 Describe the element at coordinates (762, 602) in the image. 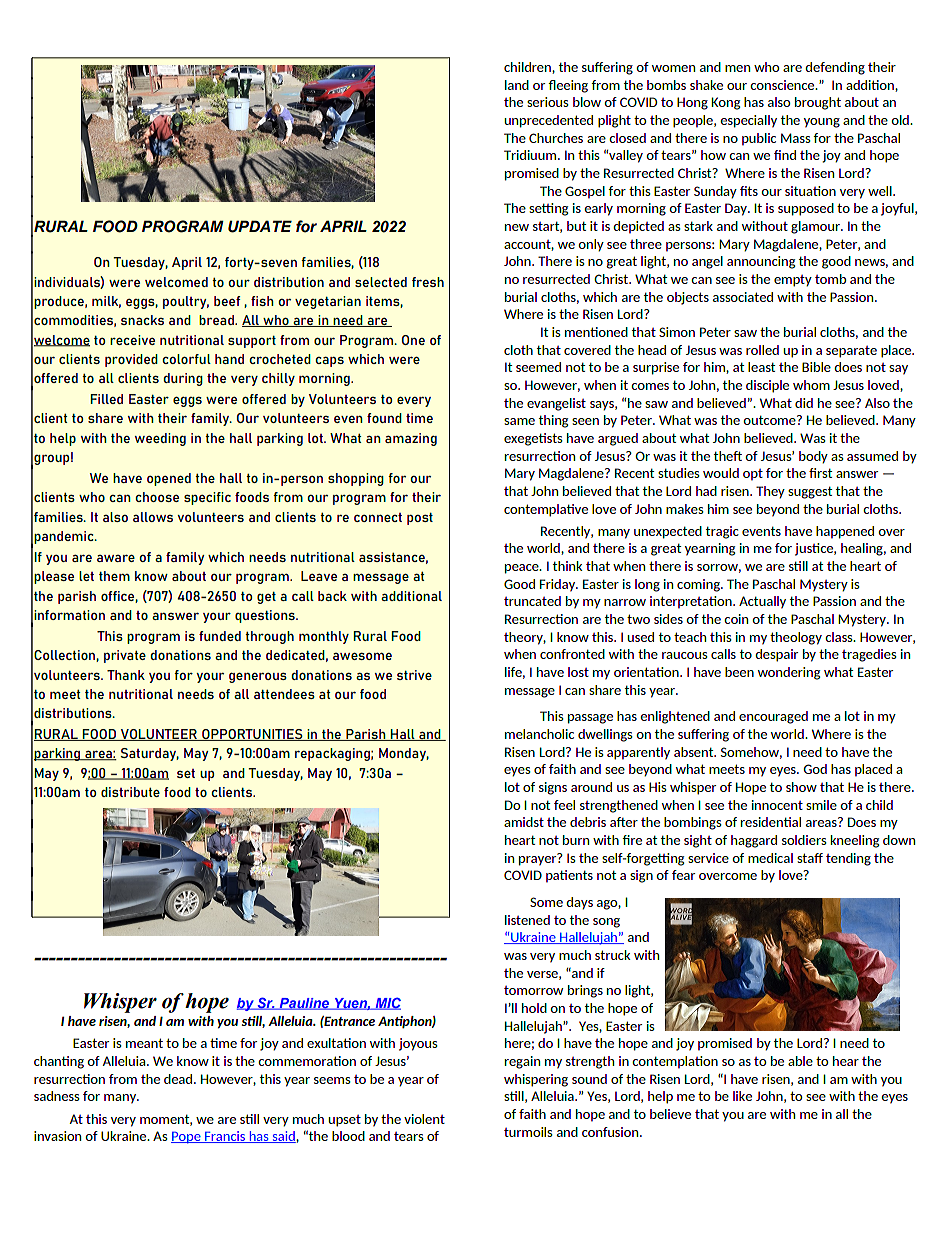

I see `Actually` at that location.
